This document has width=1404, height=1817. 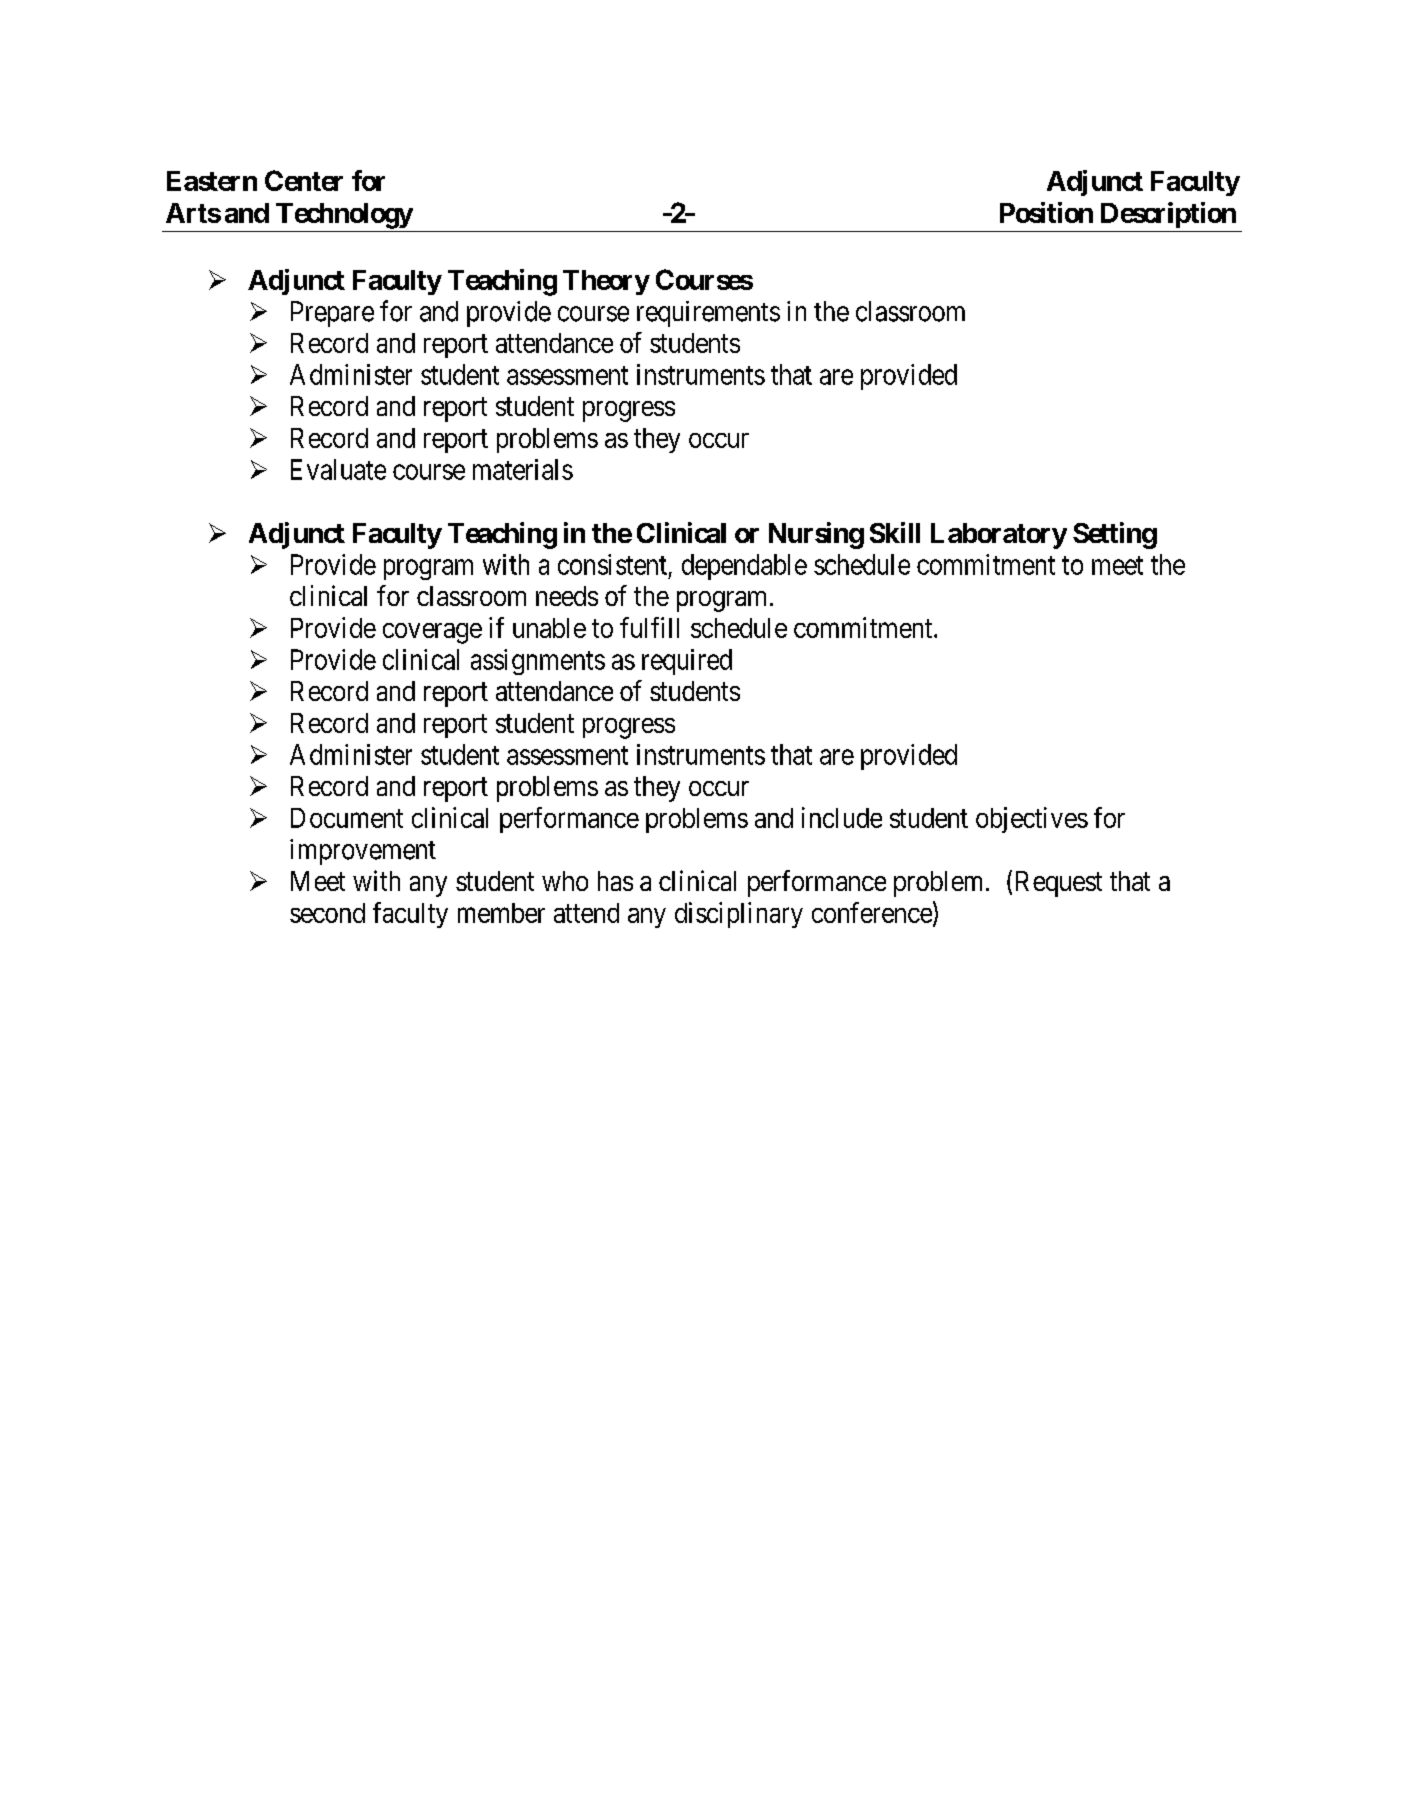 I want to click on materials, so click(x=523, y=469).
